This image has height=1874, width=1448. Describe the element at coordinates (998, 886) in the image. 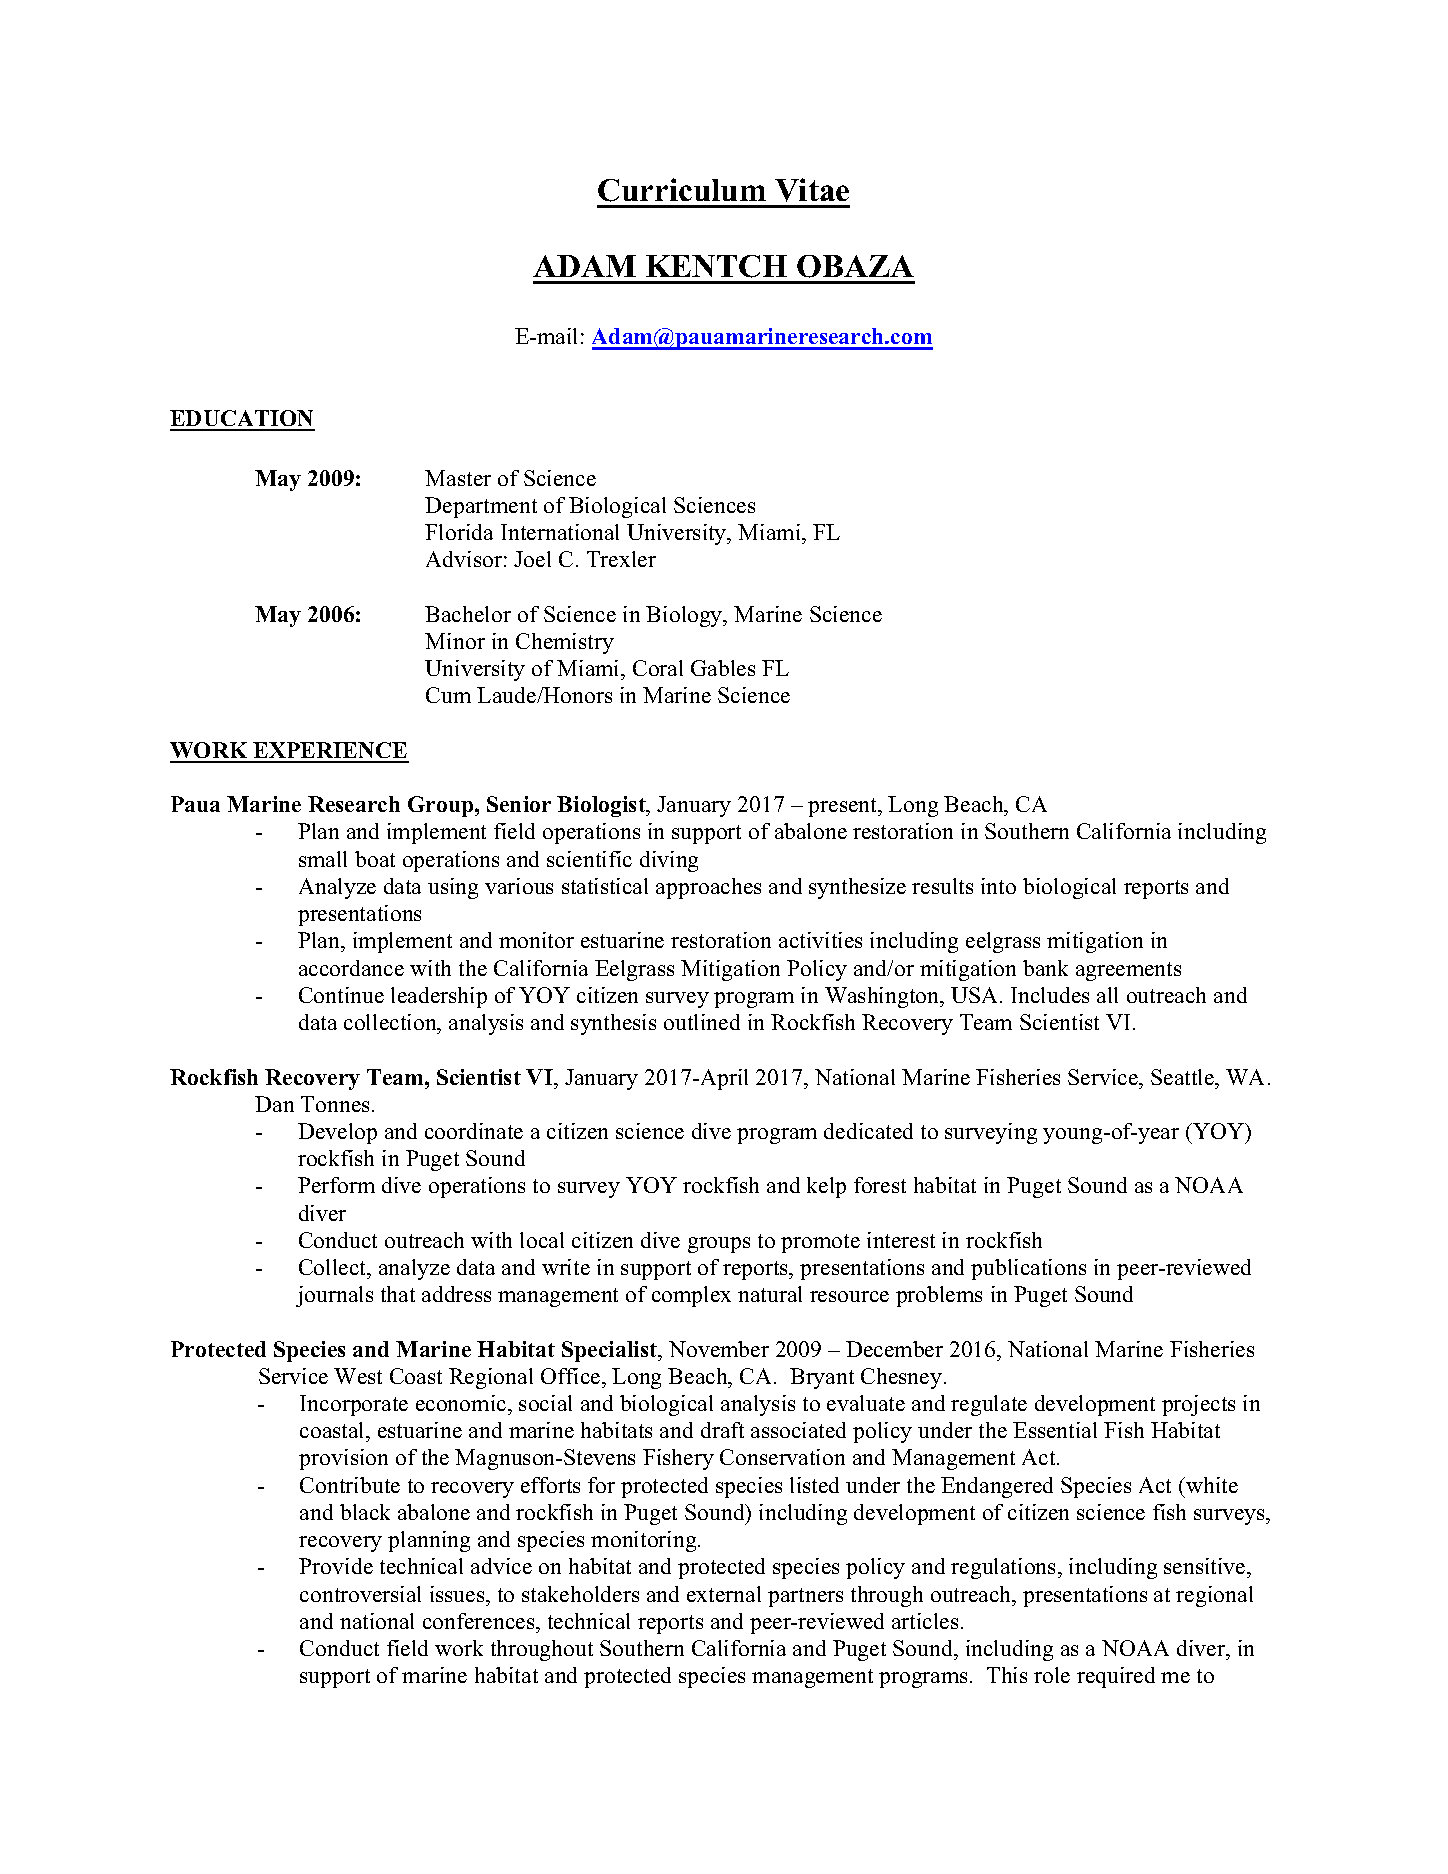

I see `into` at that location.
